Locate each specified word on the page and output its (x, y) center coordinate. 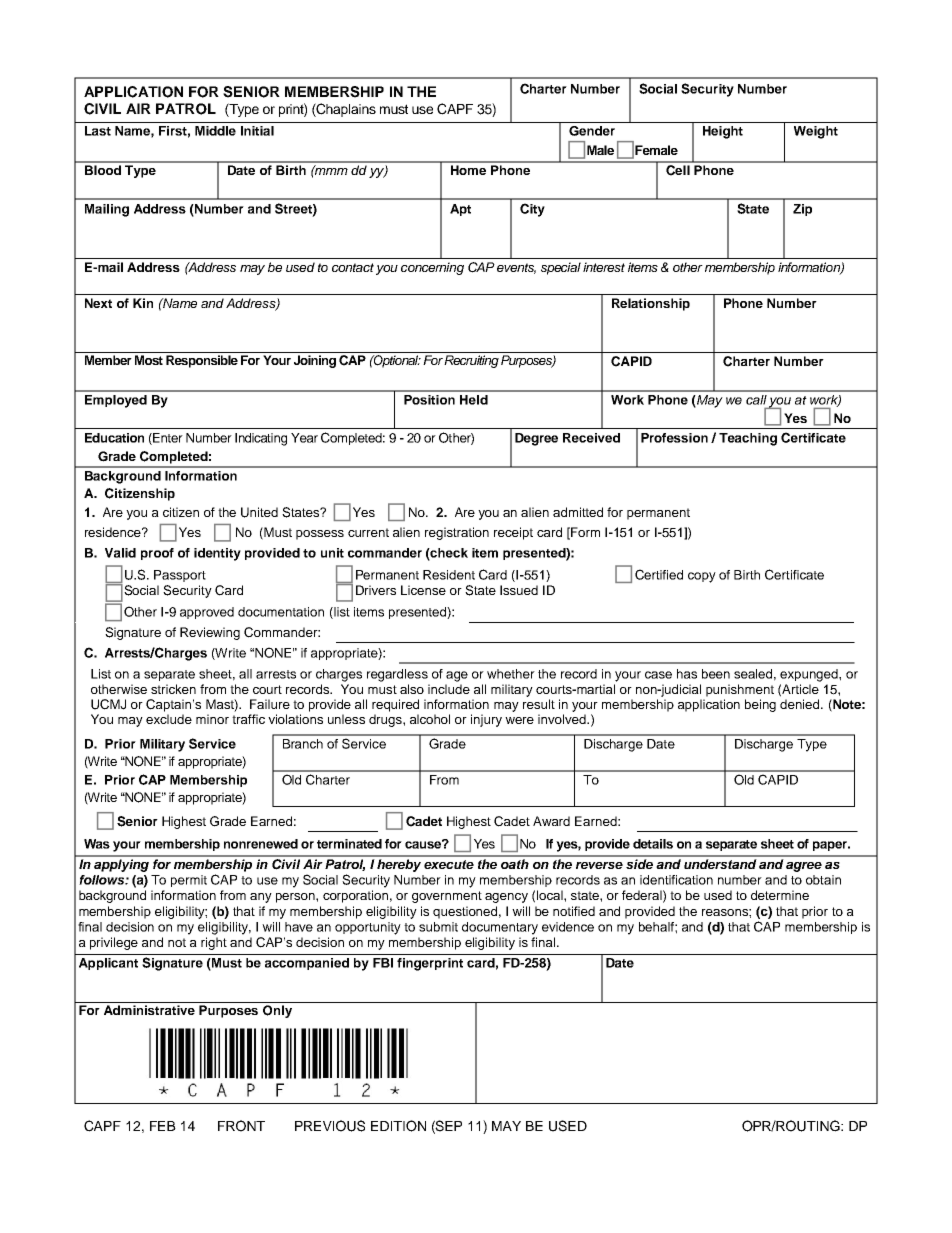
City (532, 210)
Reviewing (210, 633)
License (423, 590)
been (716, 674)
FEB (163, 1126)
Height (723, 132)
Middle (215, 131)
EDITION (398, 1126)
